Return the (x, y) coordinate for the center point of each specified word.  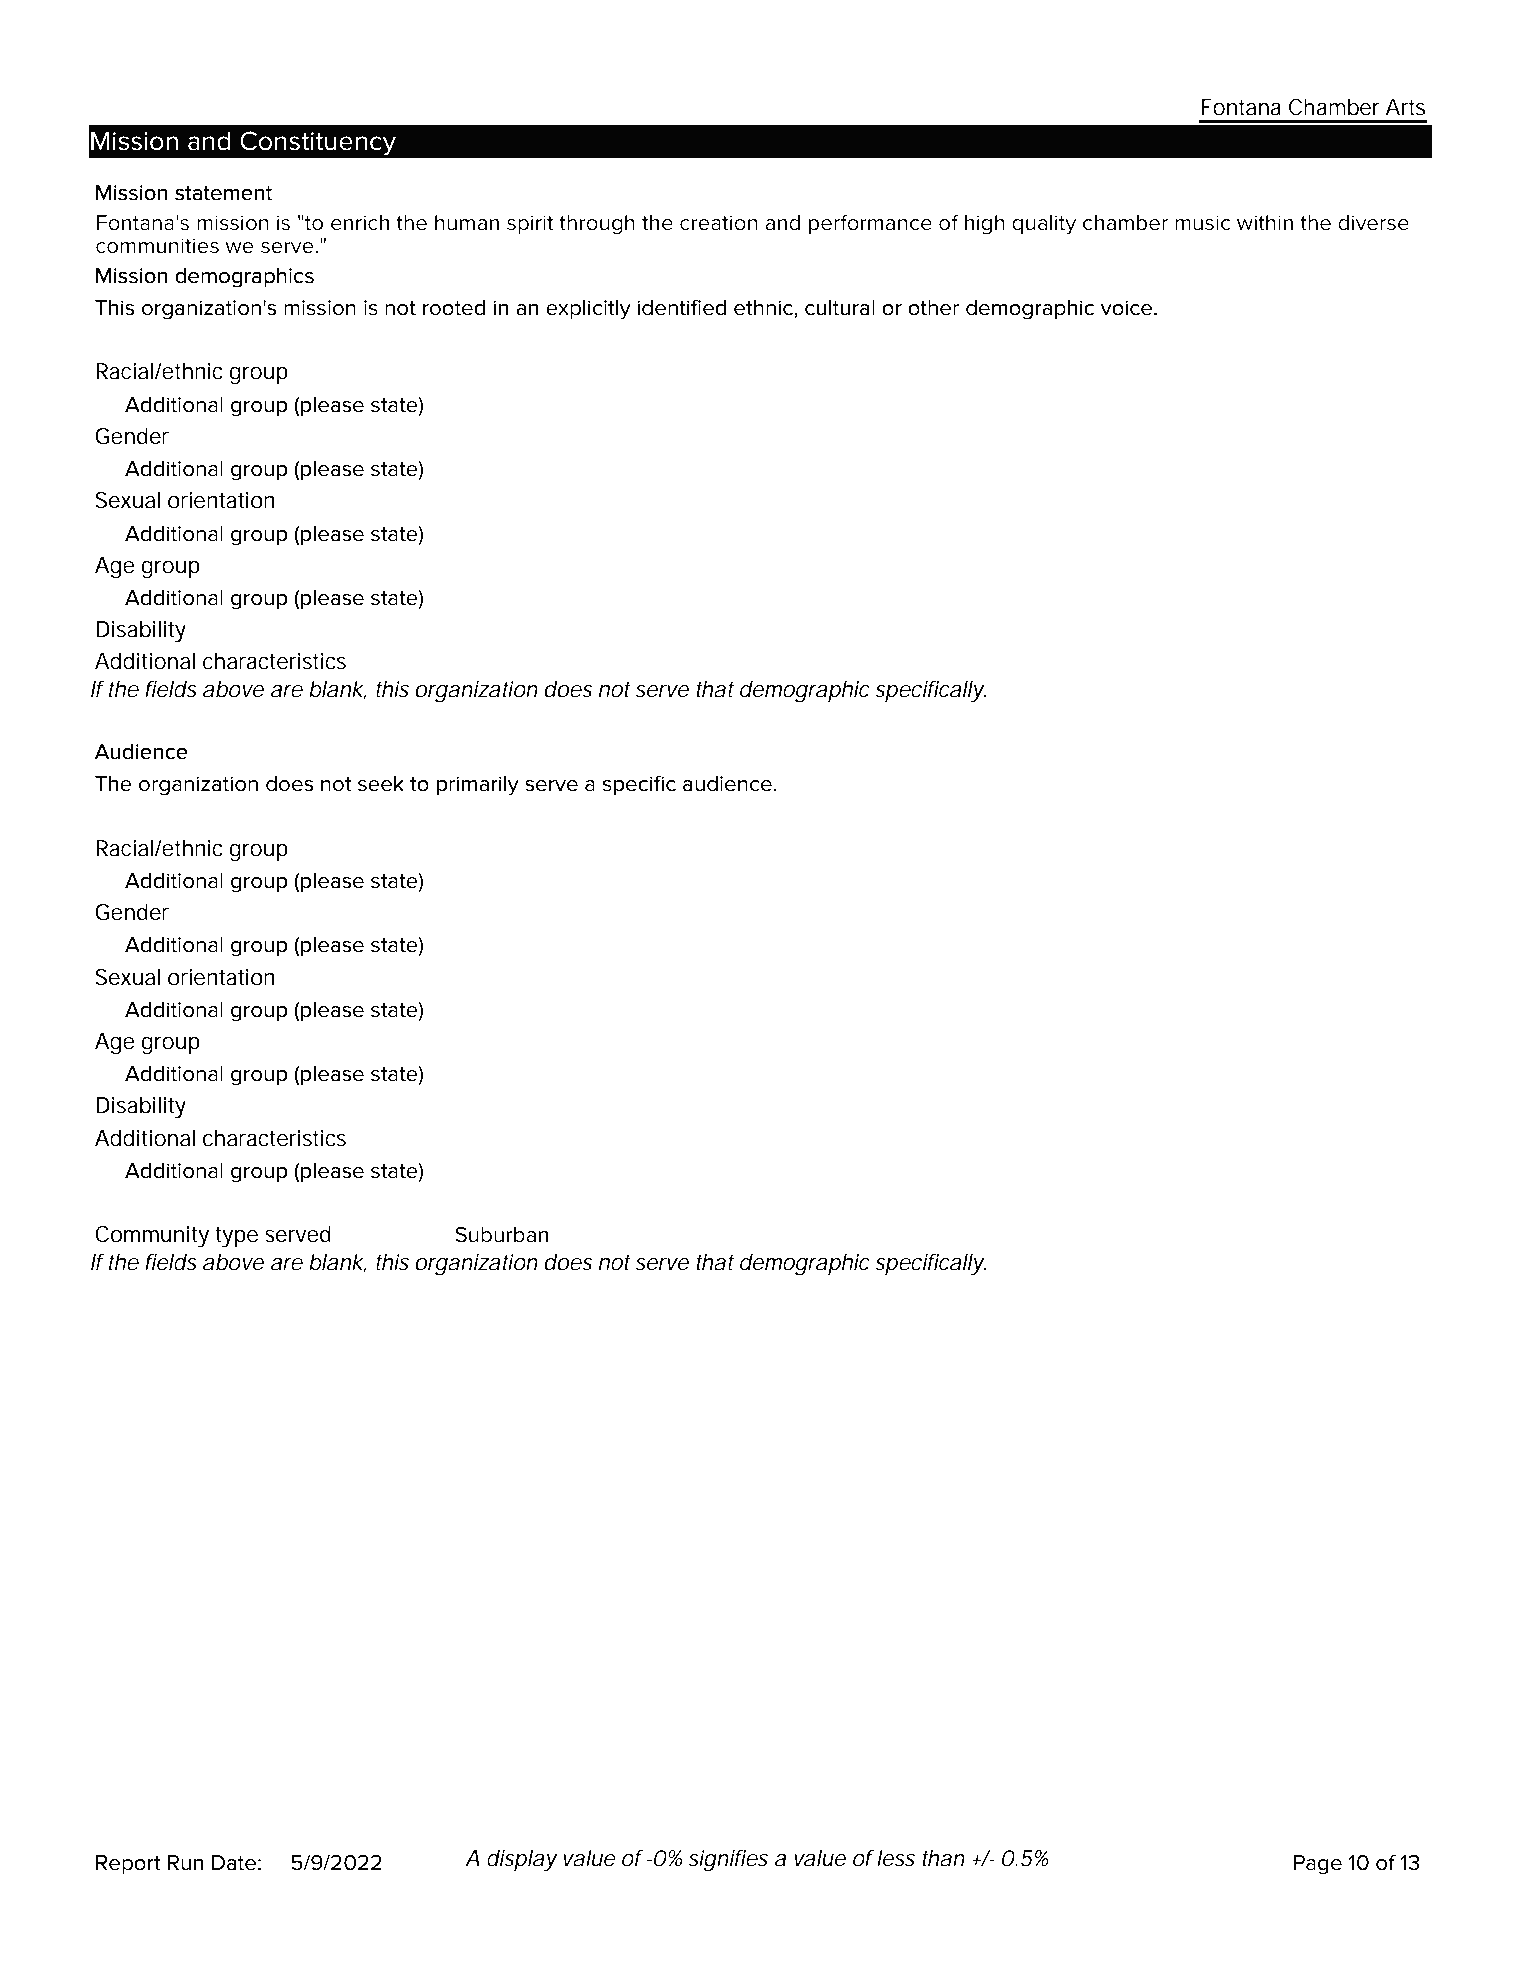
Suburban (501, 1235)
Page (1318, 1865)
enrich (360, 223)
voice (1128, 308)
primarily (478, 786)
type (236, 1237)
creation (719, 223)
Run (185, 1863)
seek (381, 784)
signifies (728, 1861)
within (1265, 223)
